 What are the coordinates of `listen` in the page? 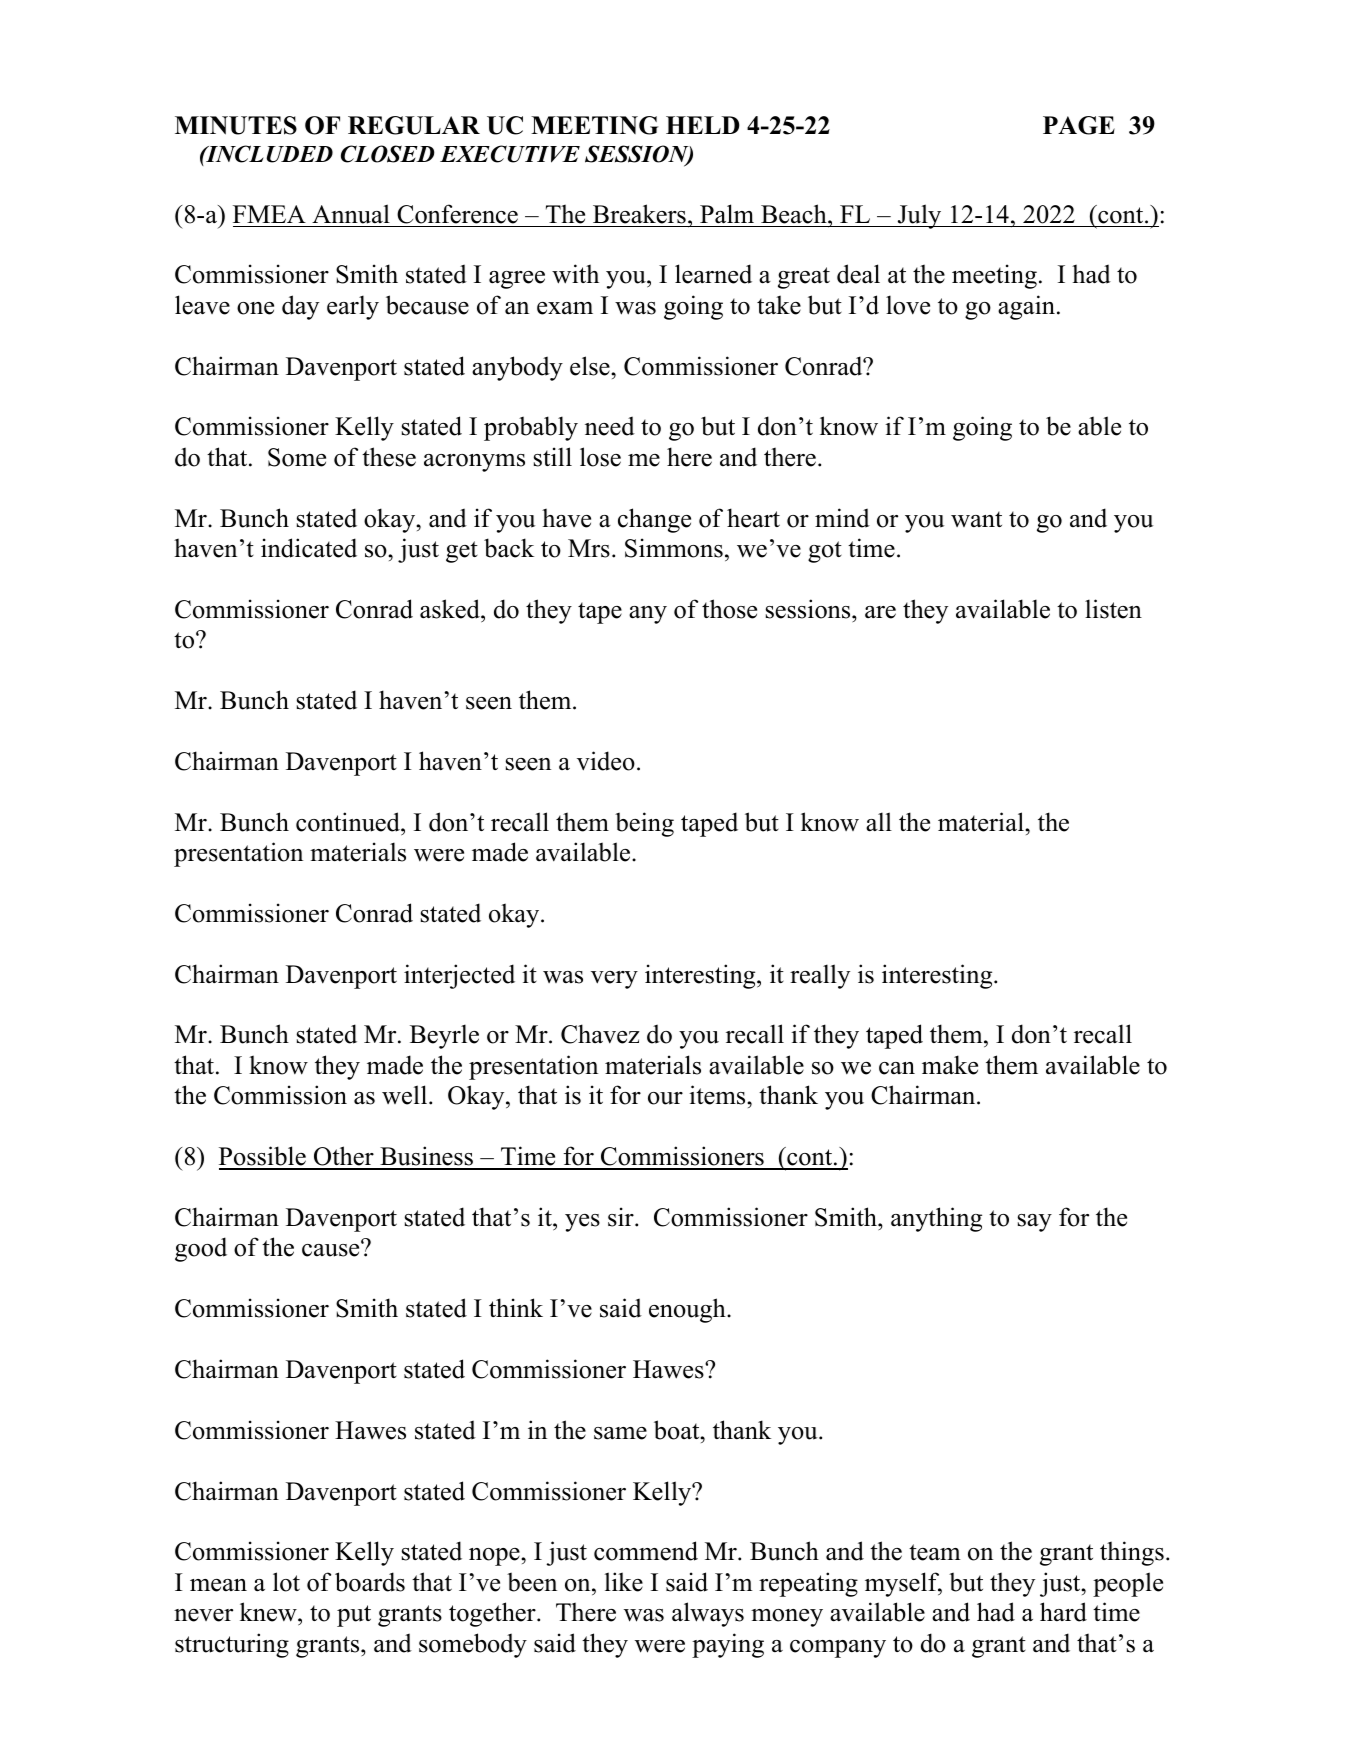 It's located at (1113, 609).
